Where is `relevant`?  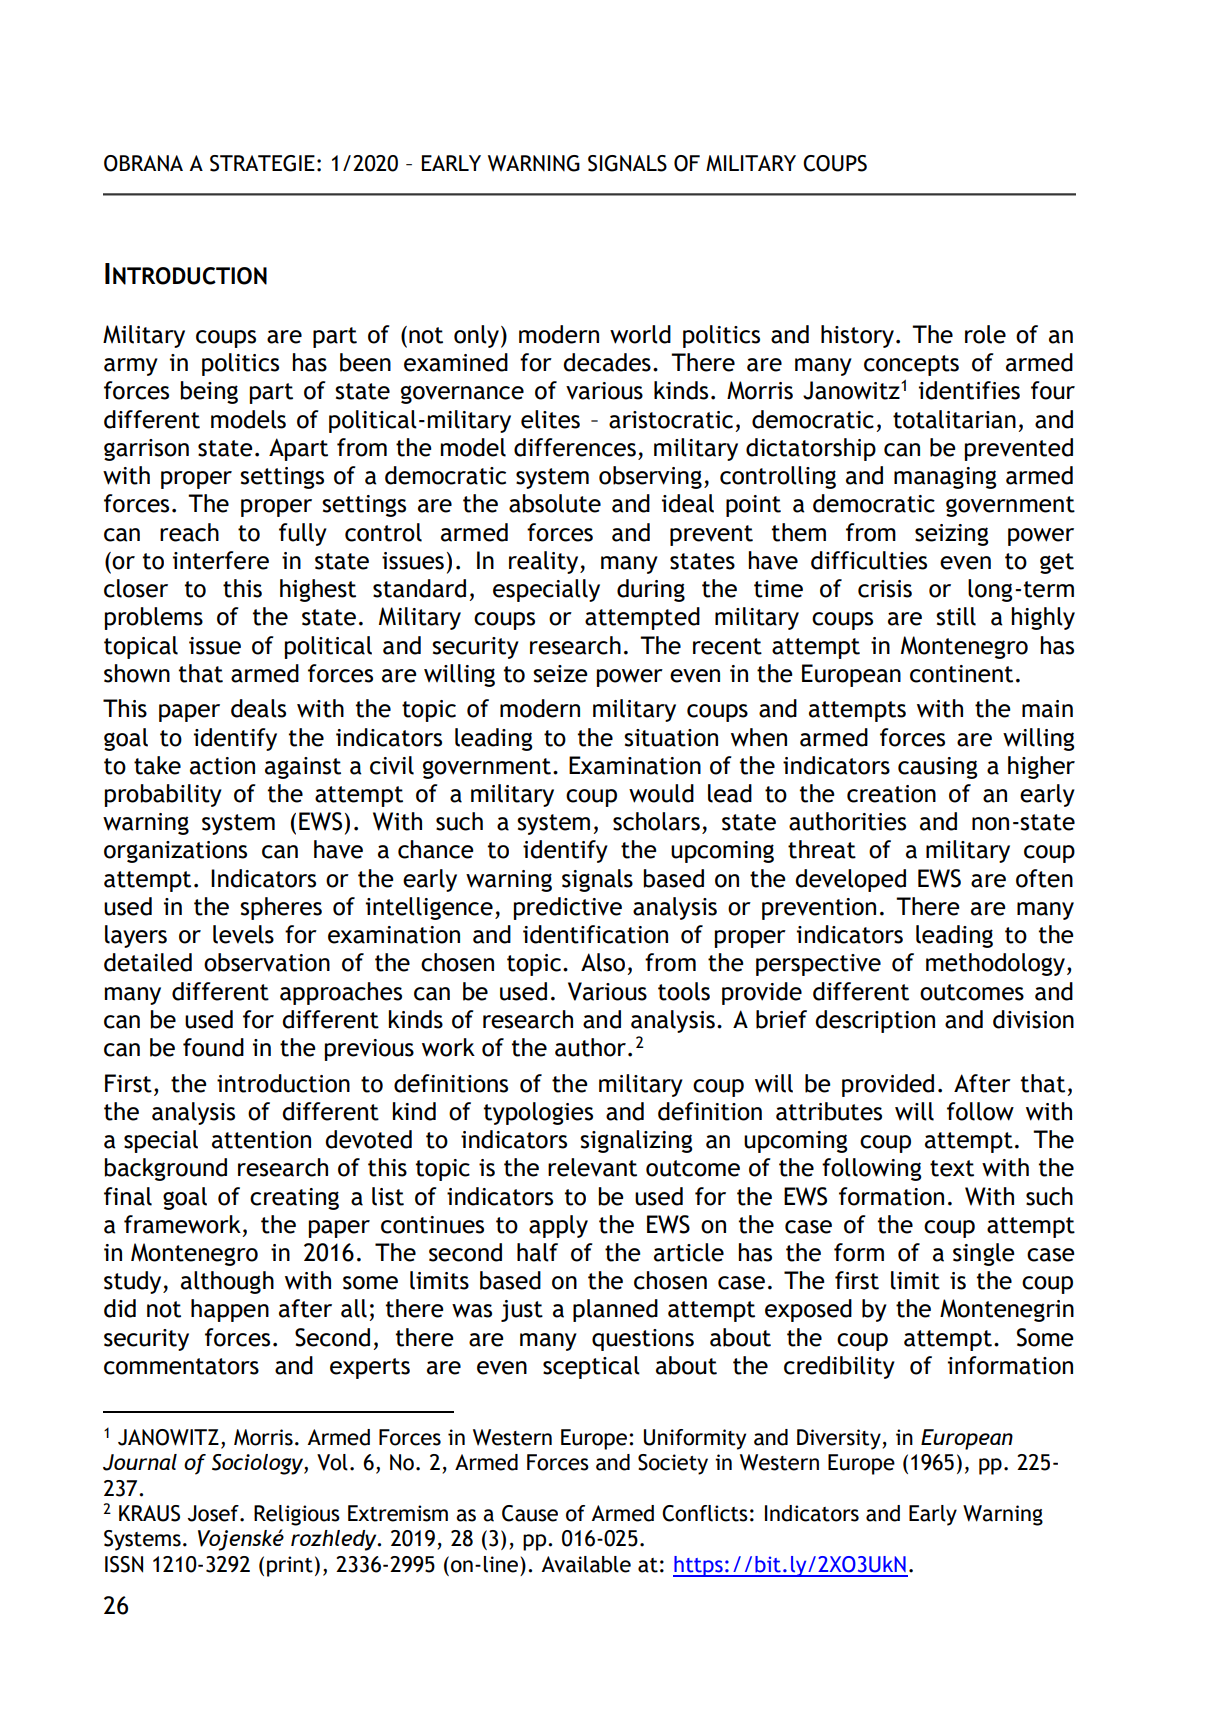 relevant is located at coordinates (592, 1167).
